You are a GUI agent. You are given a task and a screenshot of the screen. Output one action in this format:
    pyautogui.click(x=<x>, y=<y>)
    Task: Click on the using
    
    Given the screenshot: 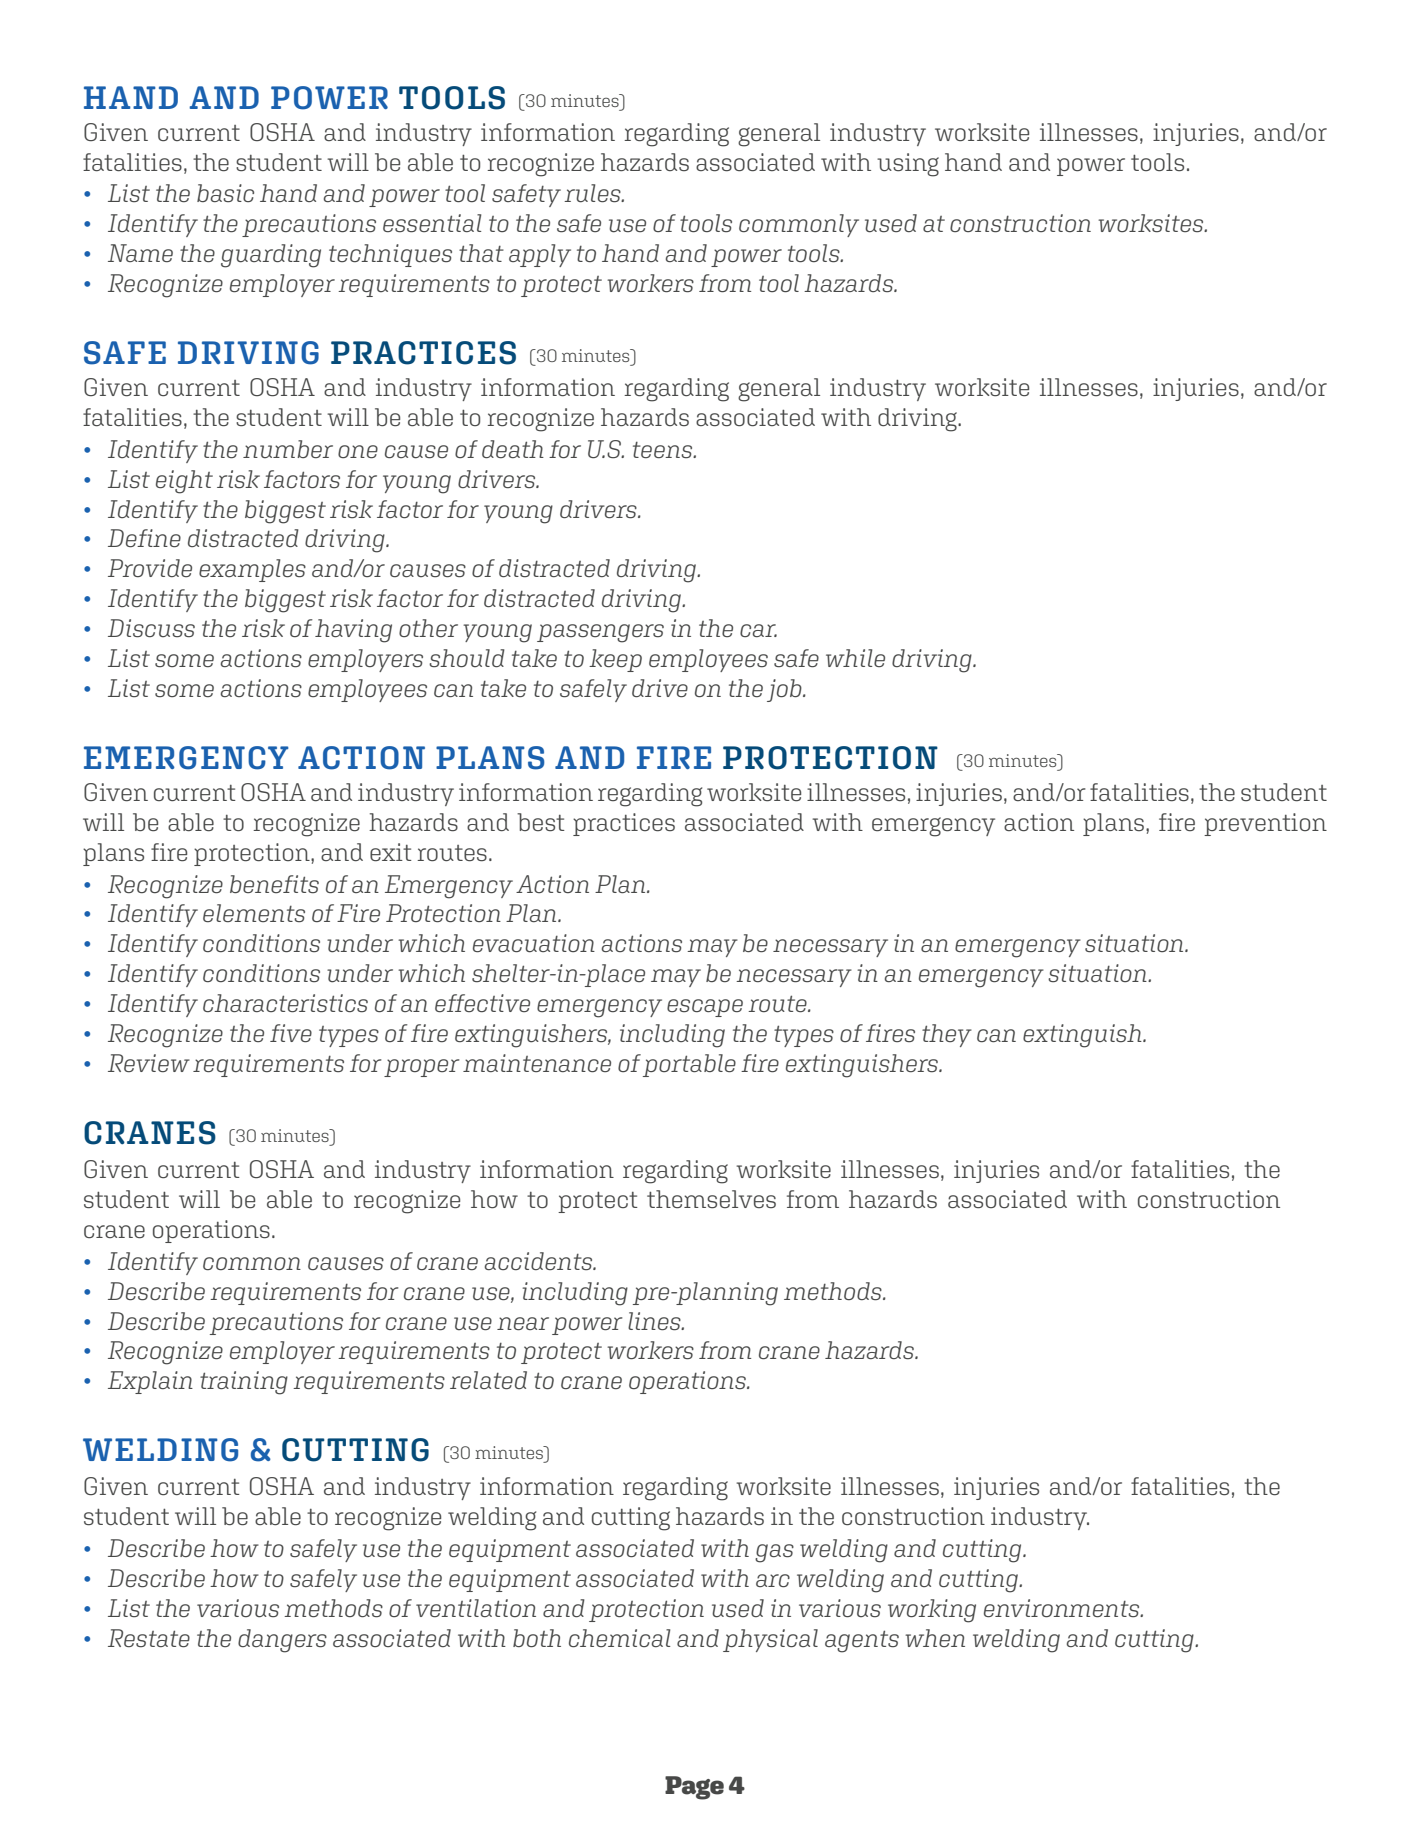 What is the action you would take?
    pyautogui.click(x=908, y=165)
